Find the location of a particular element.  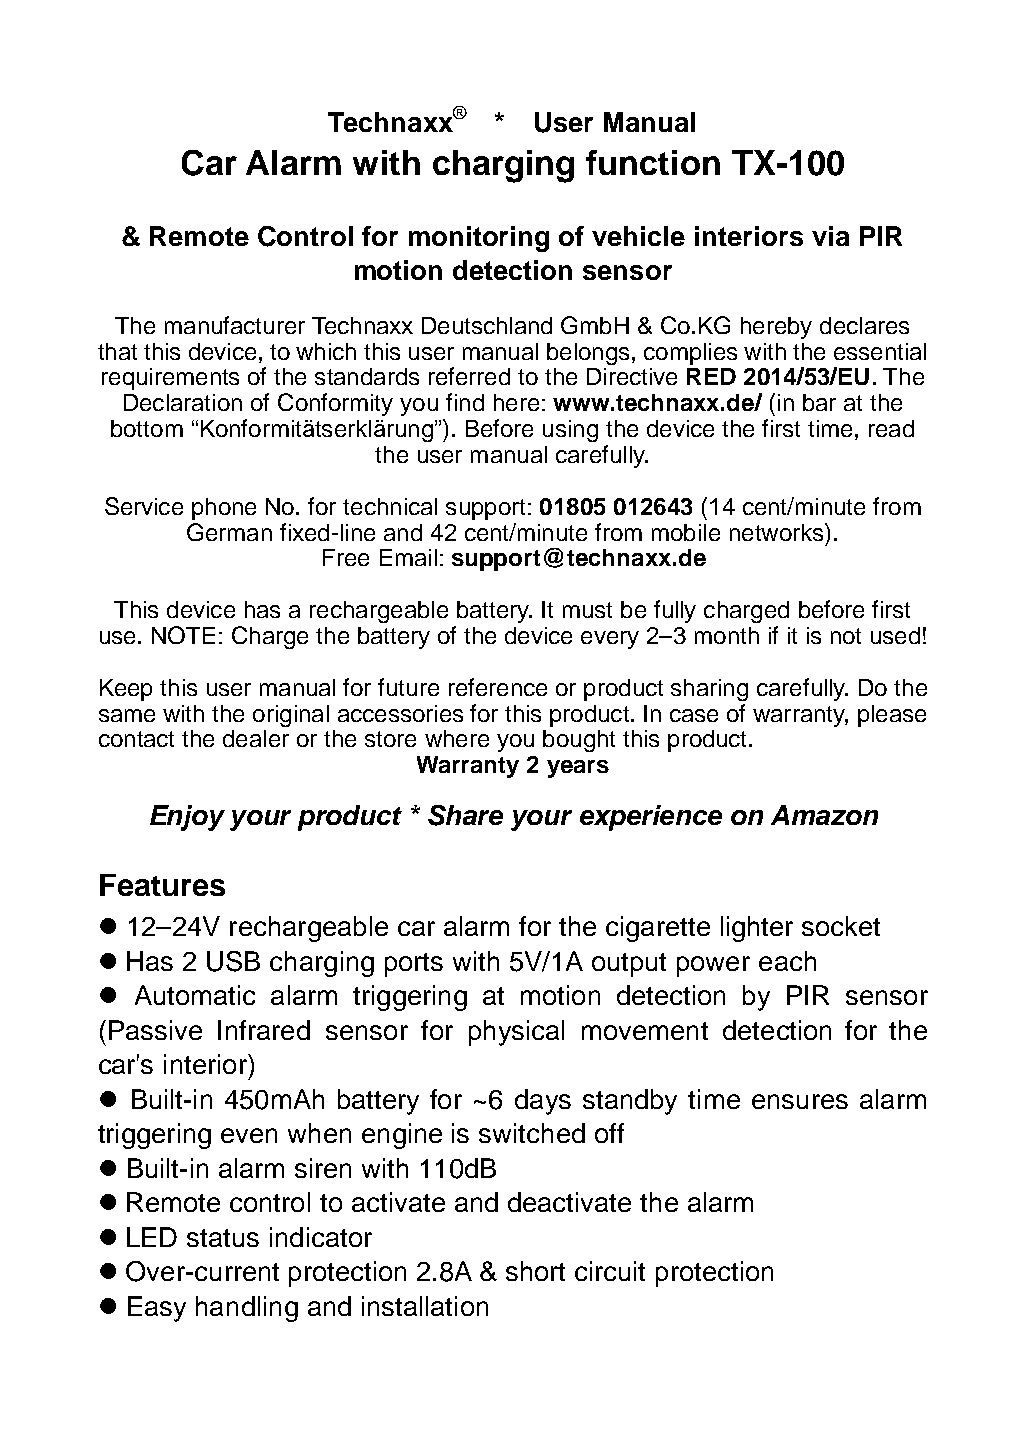

short is located at coordinates (535, 1271).
